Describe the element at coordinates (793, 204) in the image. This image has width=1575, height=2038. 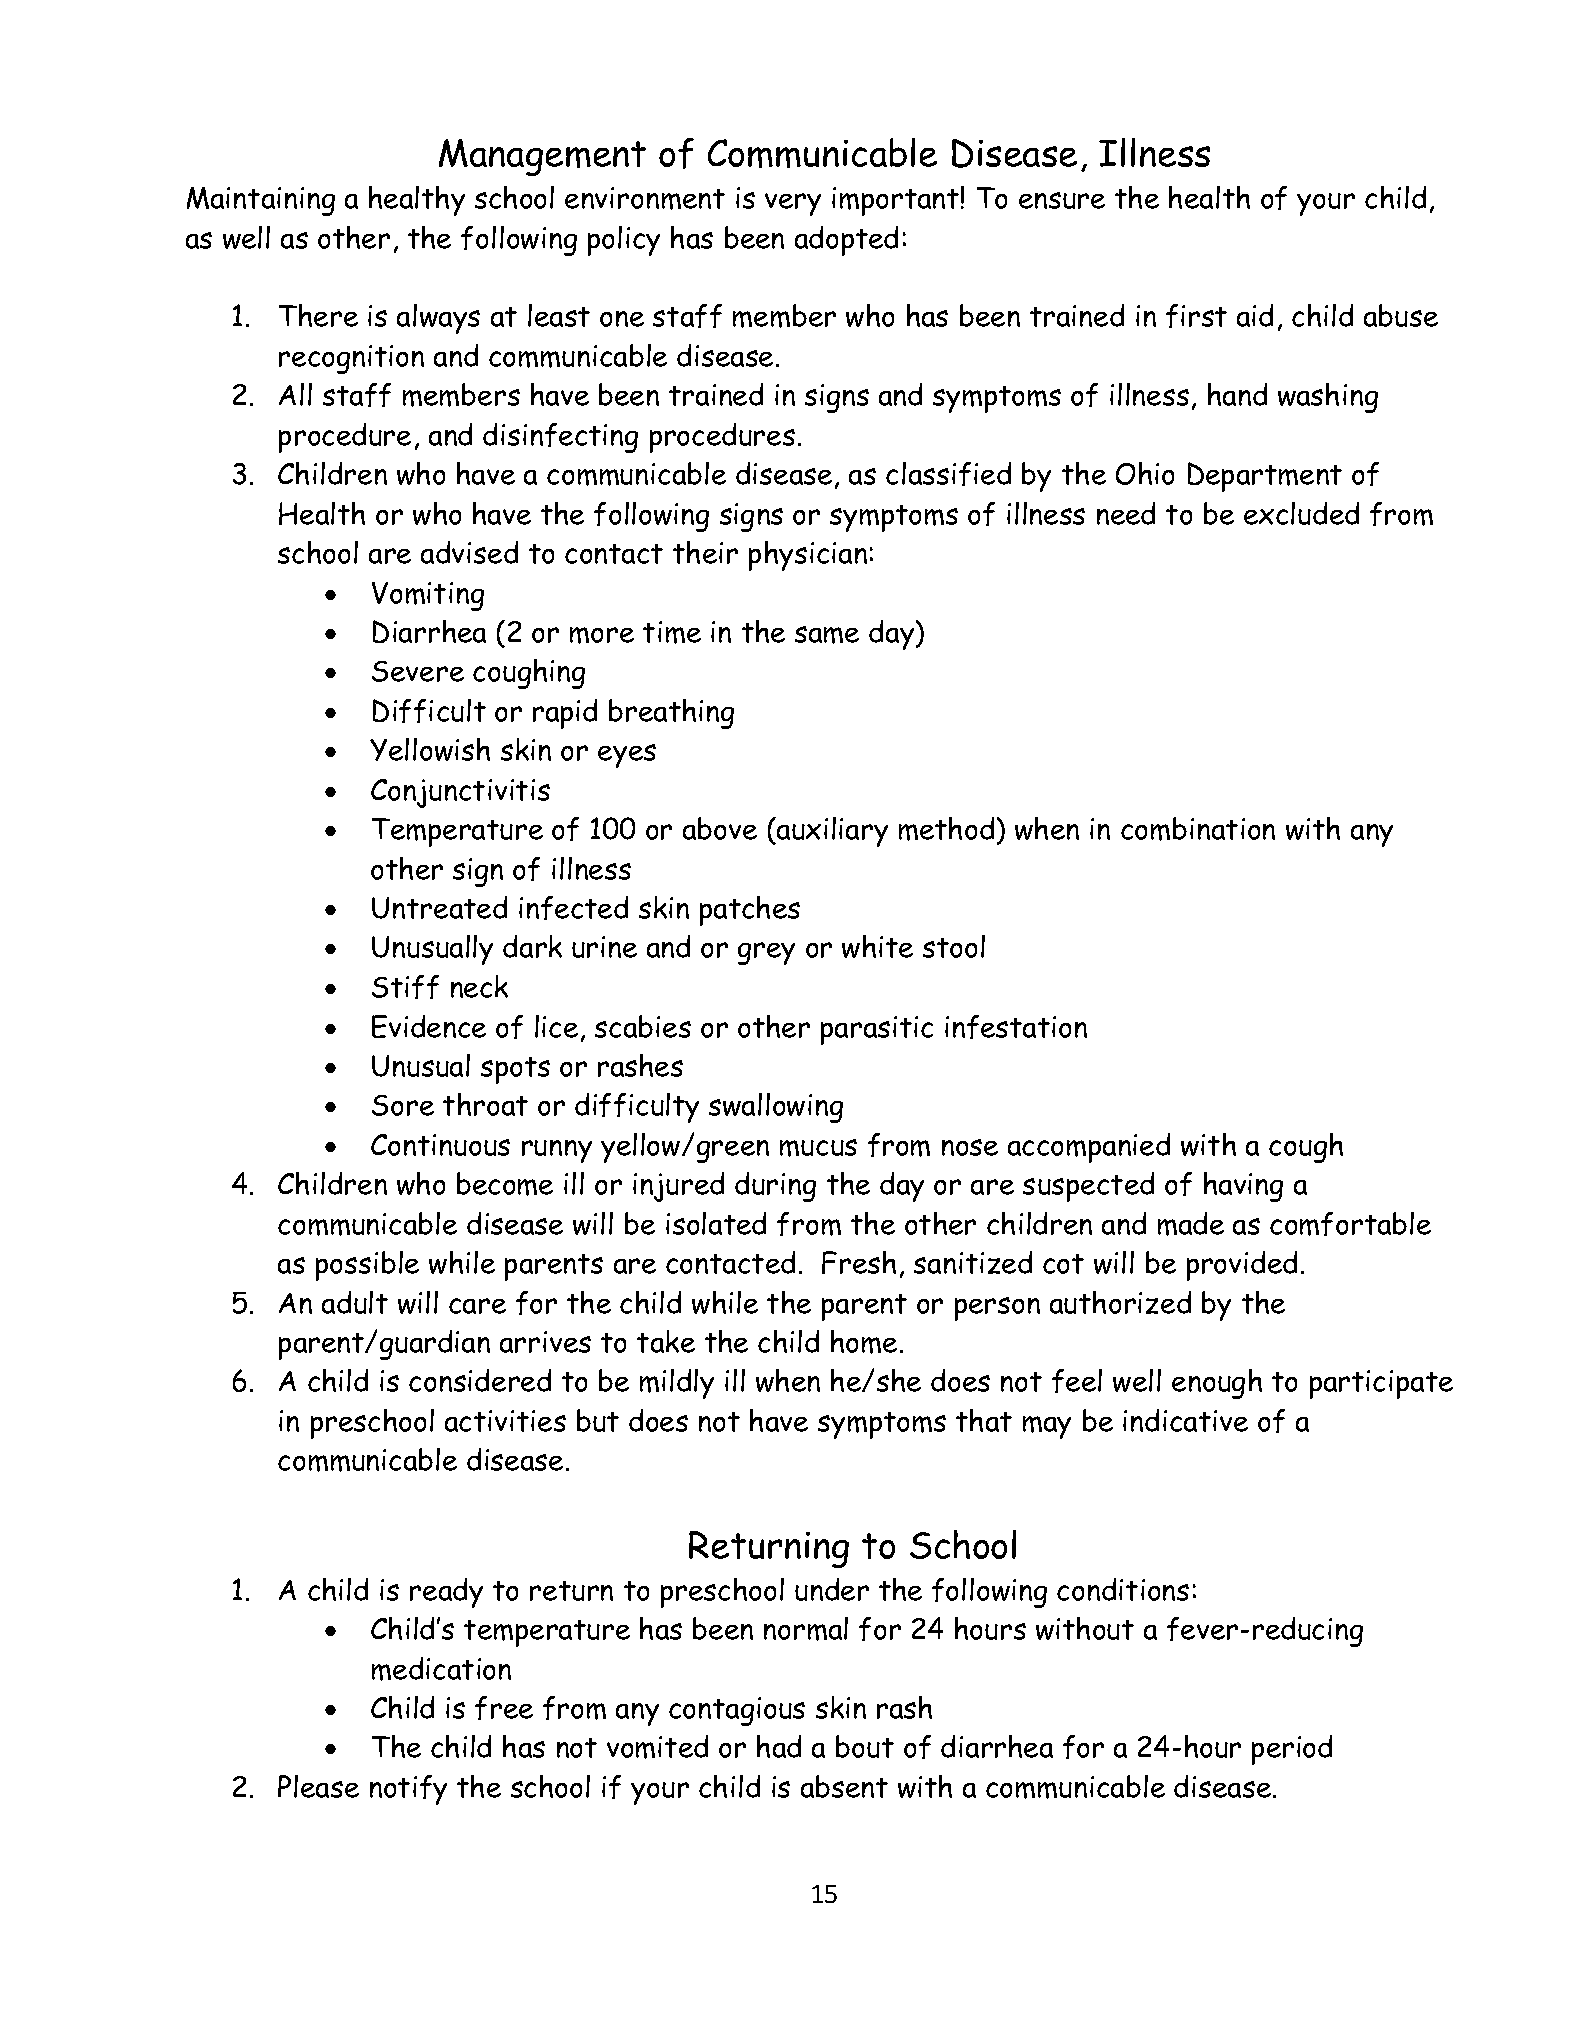
I see `very` at that location.
